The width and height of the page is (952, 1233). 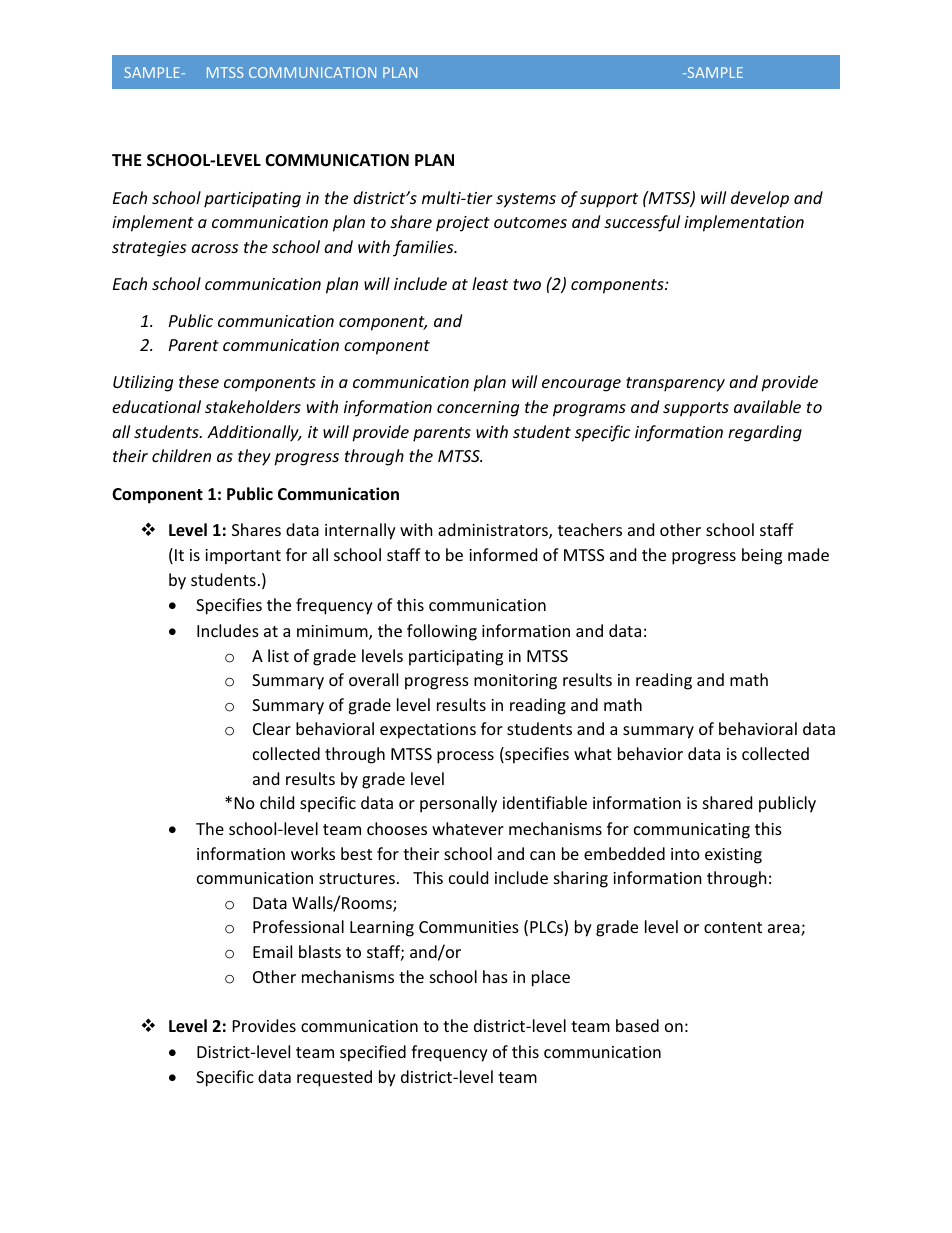 I want to click on process, so click(x=465, y=757).
